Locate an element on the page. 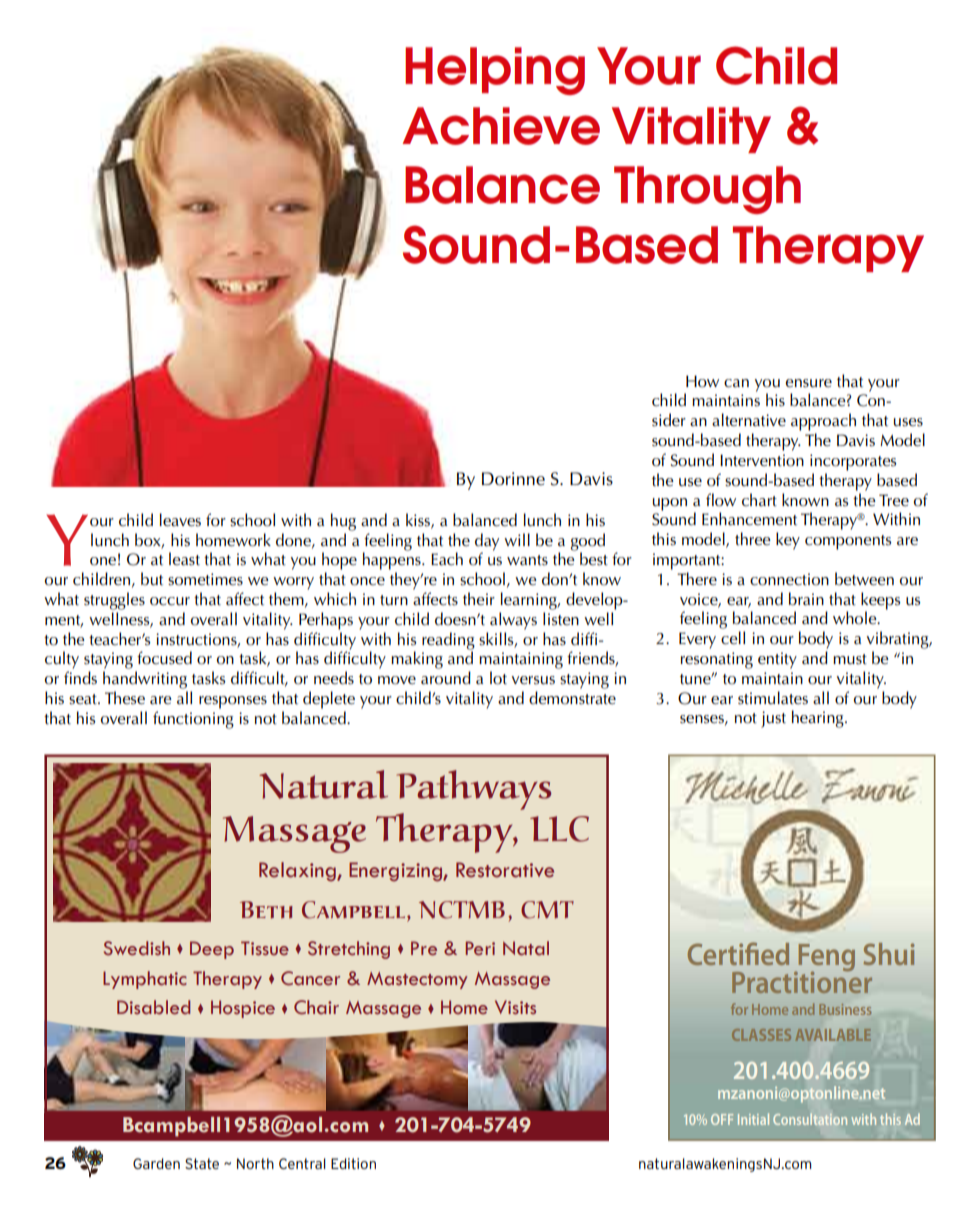 Image resolution: width=980 pixels, height=1218 pixels. Through is located at coordinates (707, 190).
